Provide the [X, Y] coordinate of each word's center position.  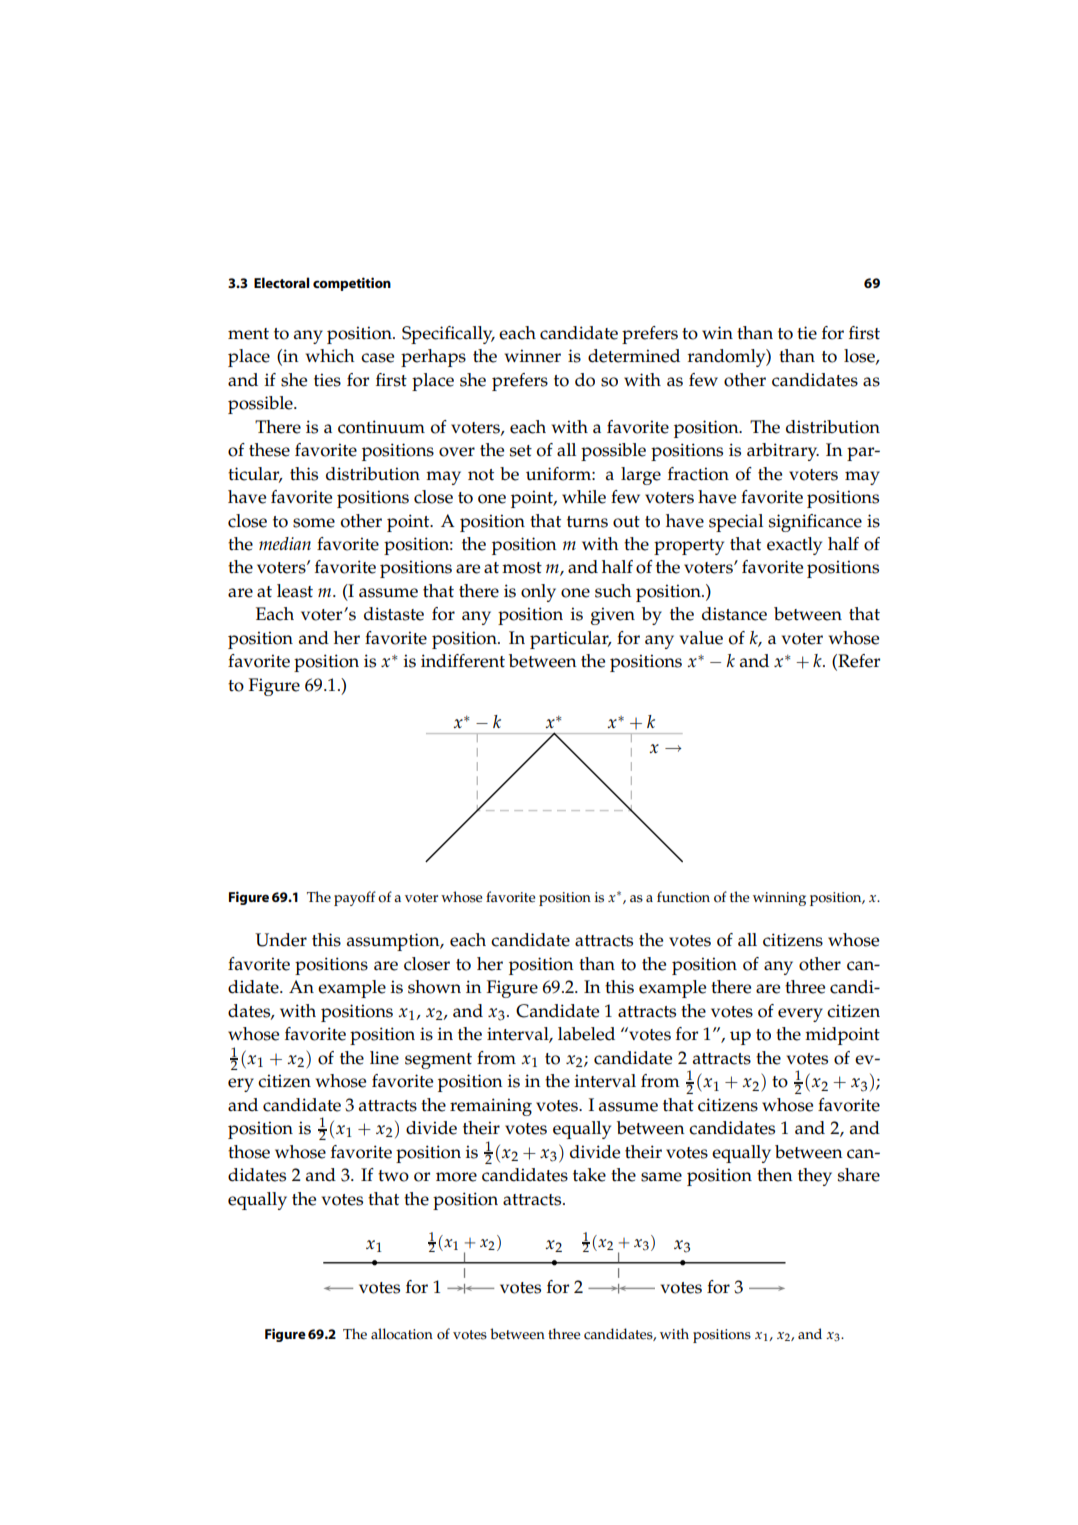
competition [352, 284]
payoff [355, 898]
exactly [794, 546]
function [683, 897]
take [589, 1175]
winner [533, 356]
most [522, 568]
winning [779, 899]
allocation [402, 1334]
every [800, 1015]
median [285, 543]
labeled [586, 1034]
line [384, 1058]
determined [634, 356]
